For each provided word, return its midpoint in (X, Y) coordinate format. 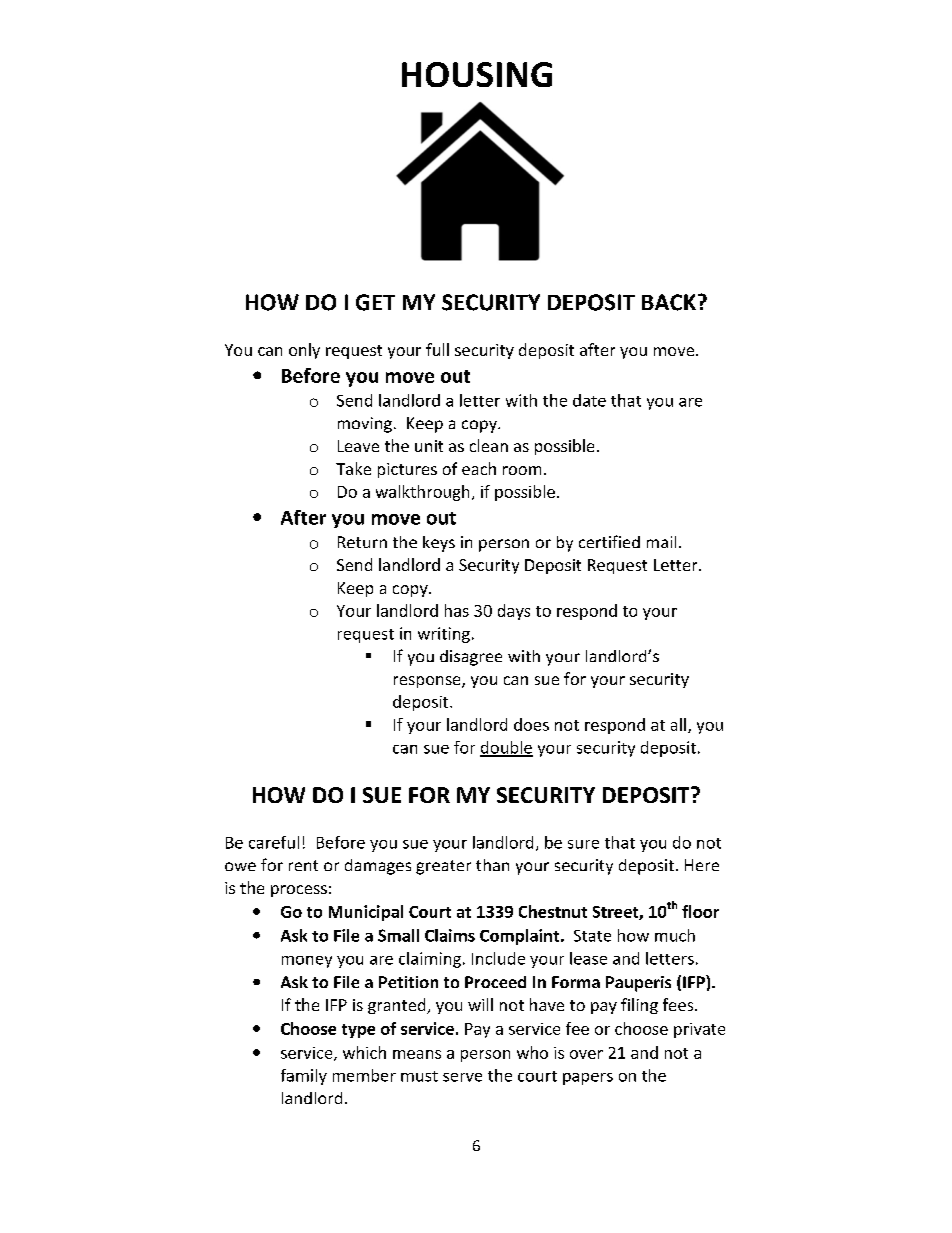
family (304, 1077)
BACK (669, 302)
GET (375, 302)
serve (462, 1077)
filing (639, 1006)
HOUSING (477, 74)
